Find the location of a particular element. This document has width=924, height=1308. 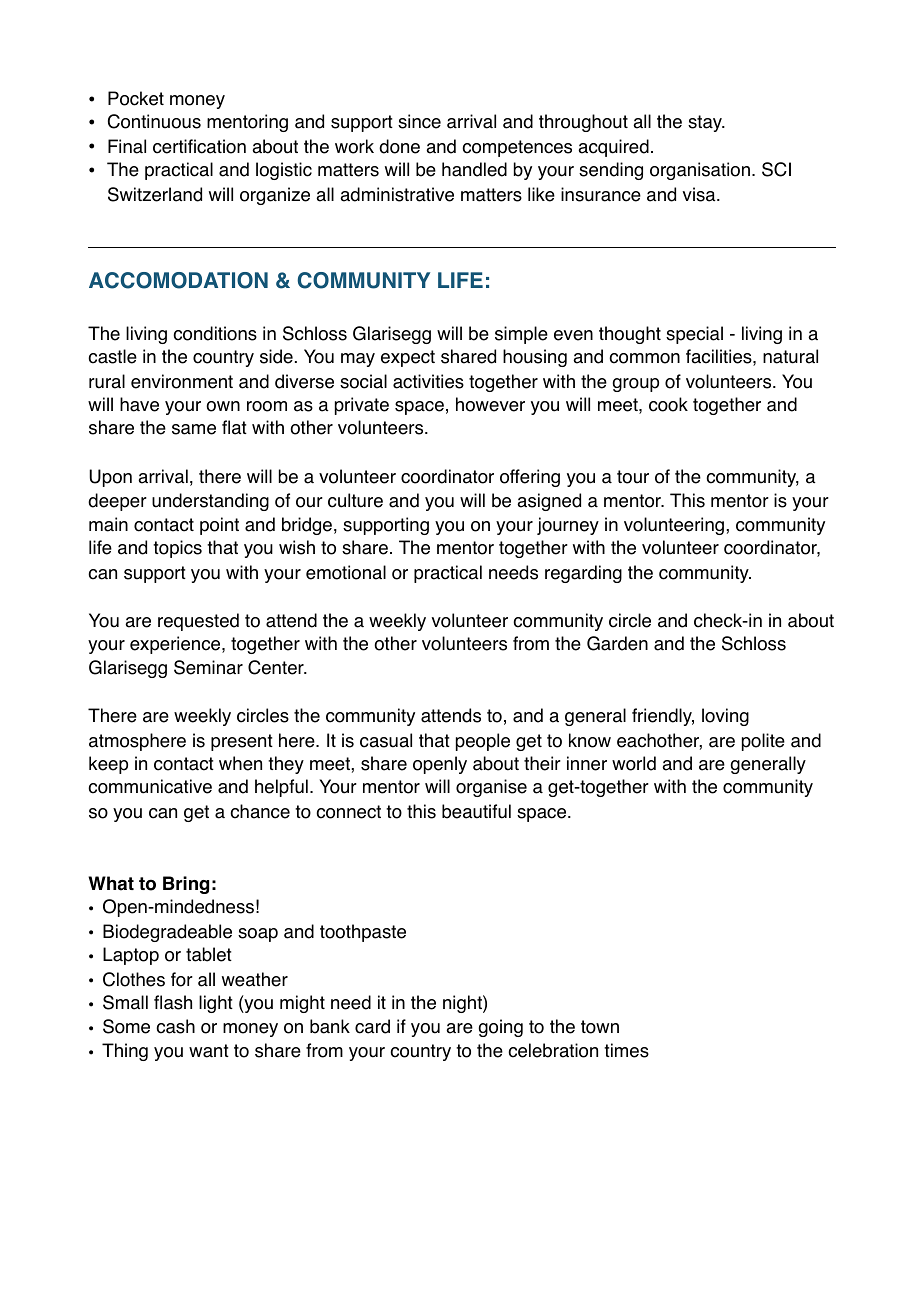

cash is located at coordinates (175, 1026).
